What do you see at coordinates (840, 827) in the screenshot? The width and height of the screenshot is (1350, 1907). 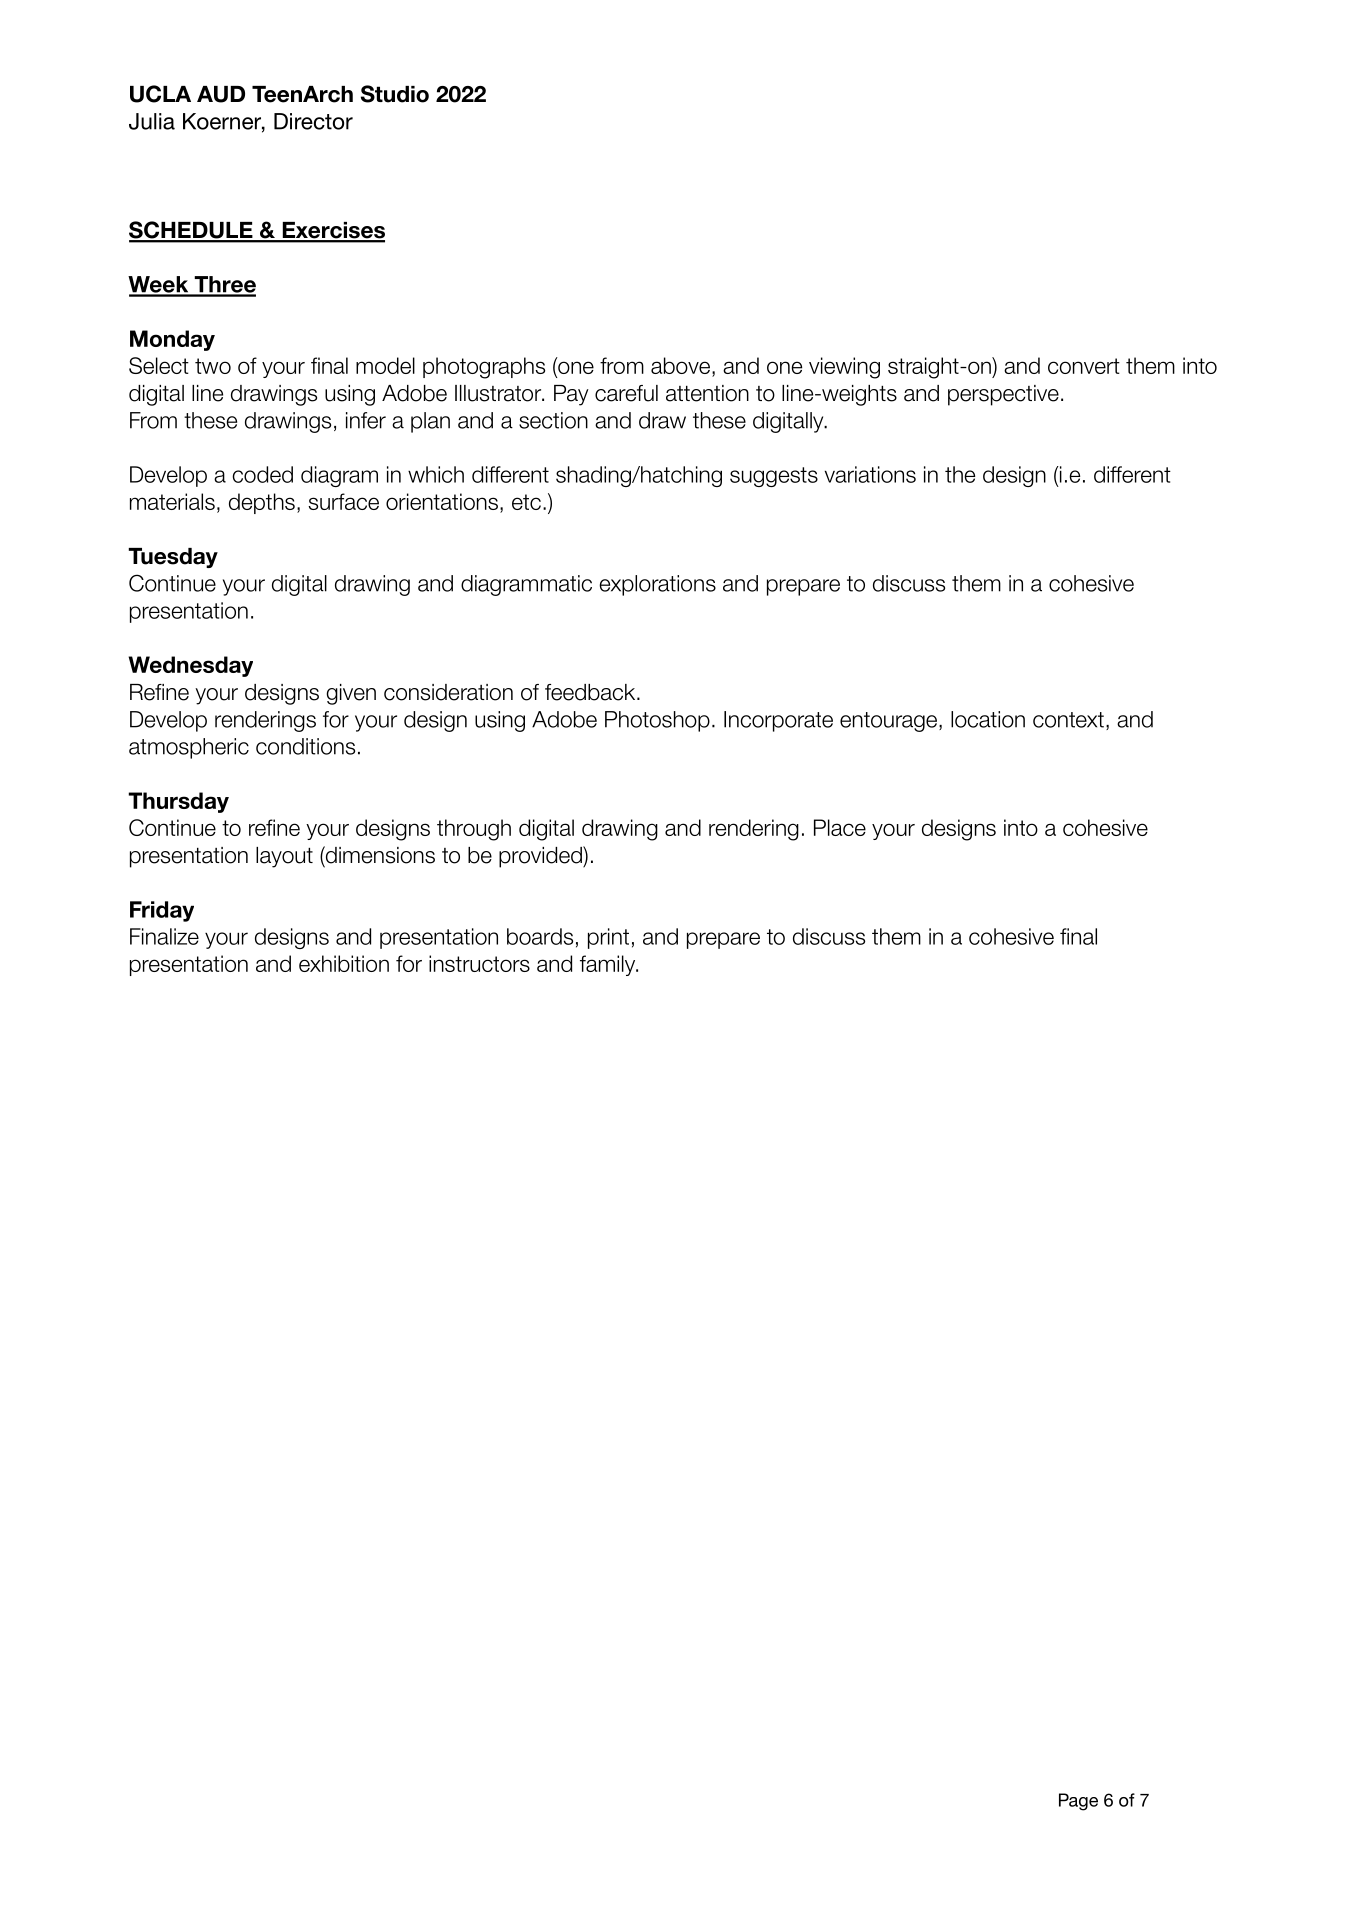 I see `Place` at bounding box center [840, 827].
